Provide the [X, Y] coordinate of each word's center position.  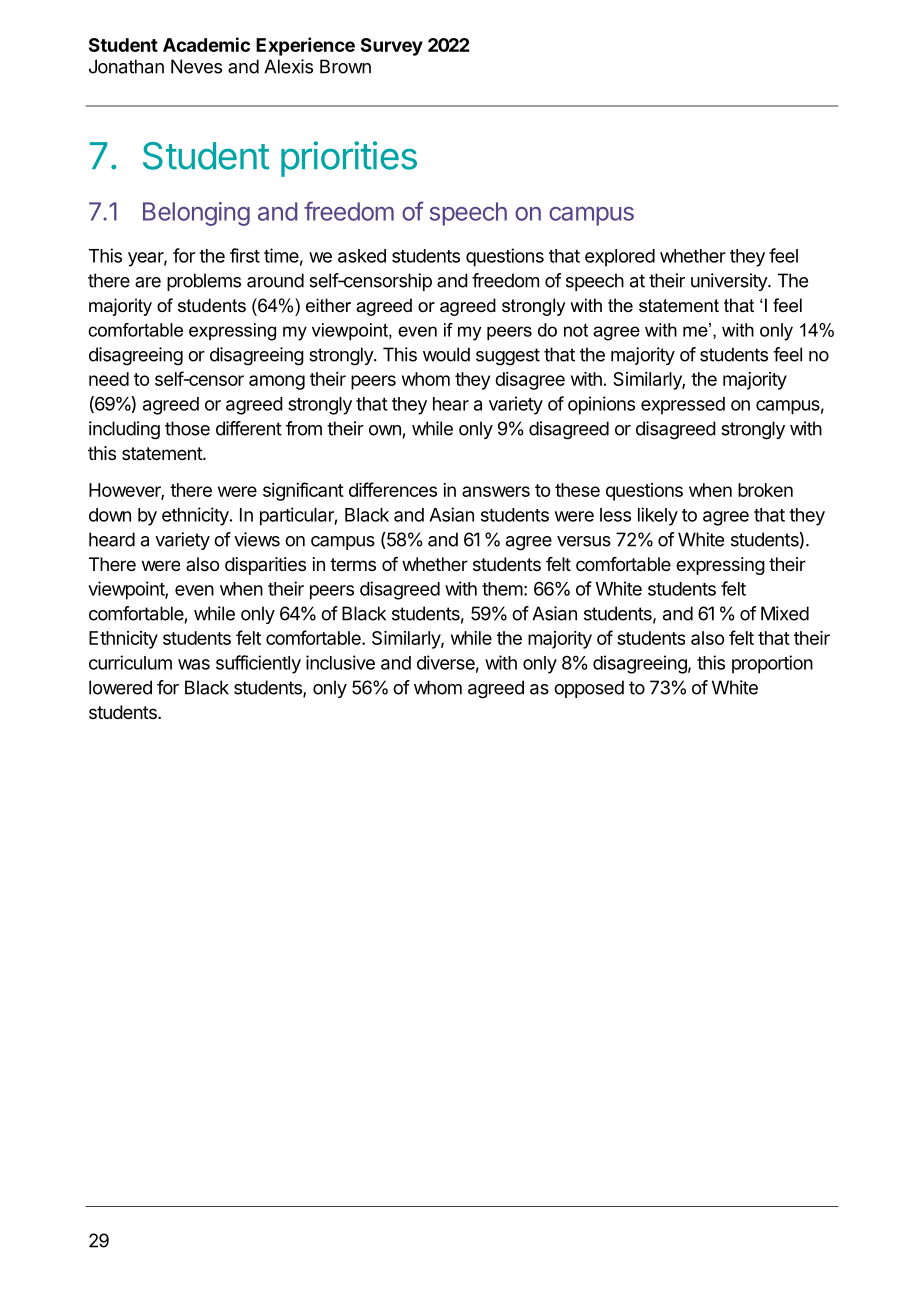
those [187, 428]
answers [496, 491]
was [194, 664]
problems [204, 282]
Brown [345, 66]
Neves [196, 66]
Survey [392, 47]
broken [765, 490]
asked [362, 256]
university [730, 282]
